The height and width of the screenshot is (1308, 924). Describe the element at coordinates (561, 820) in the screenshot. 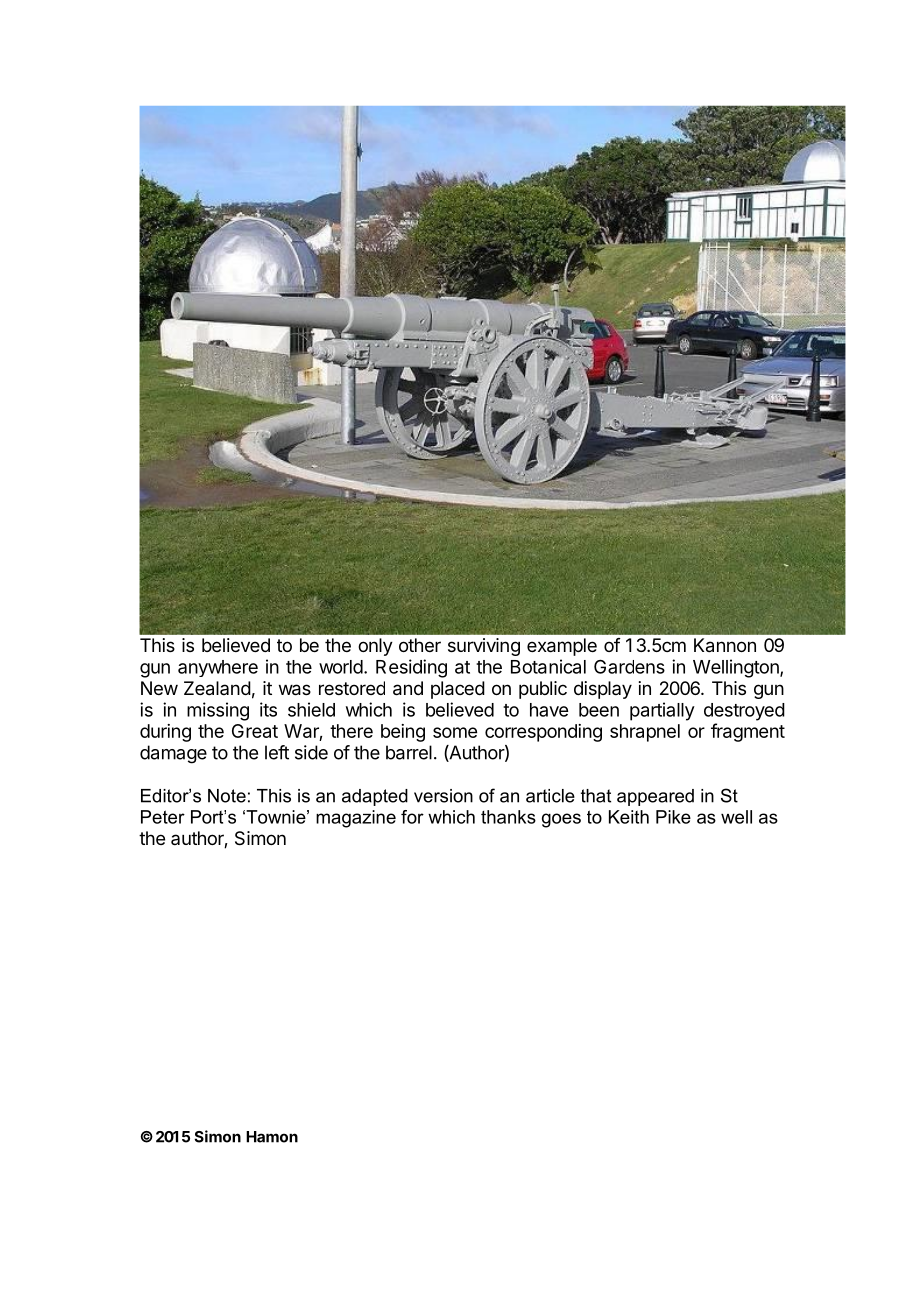

I see `goes` at that location.
